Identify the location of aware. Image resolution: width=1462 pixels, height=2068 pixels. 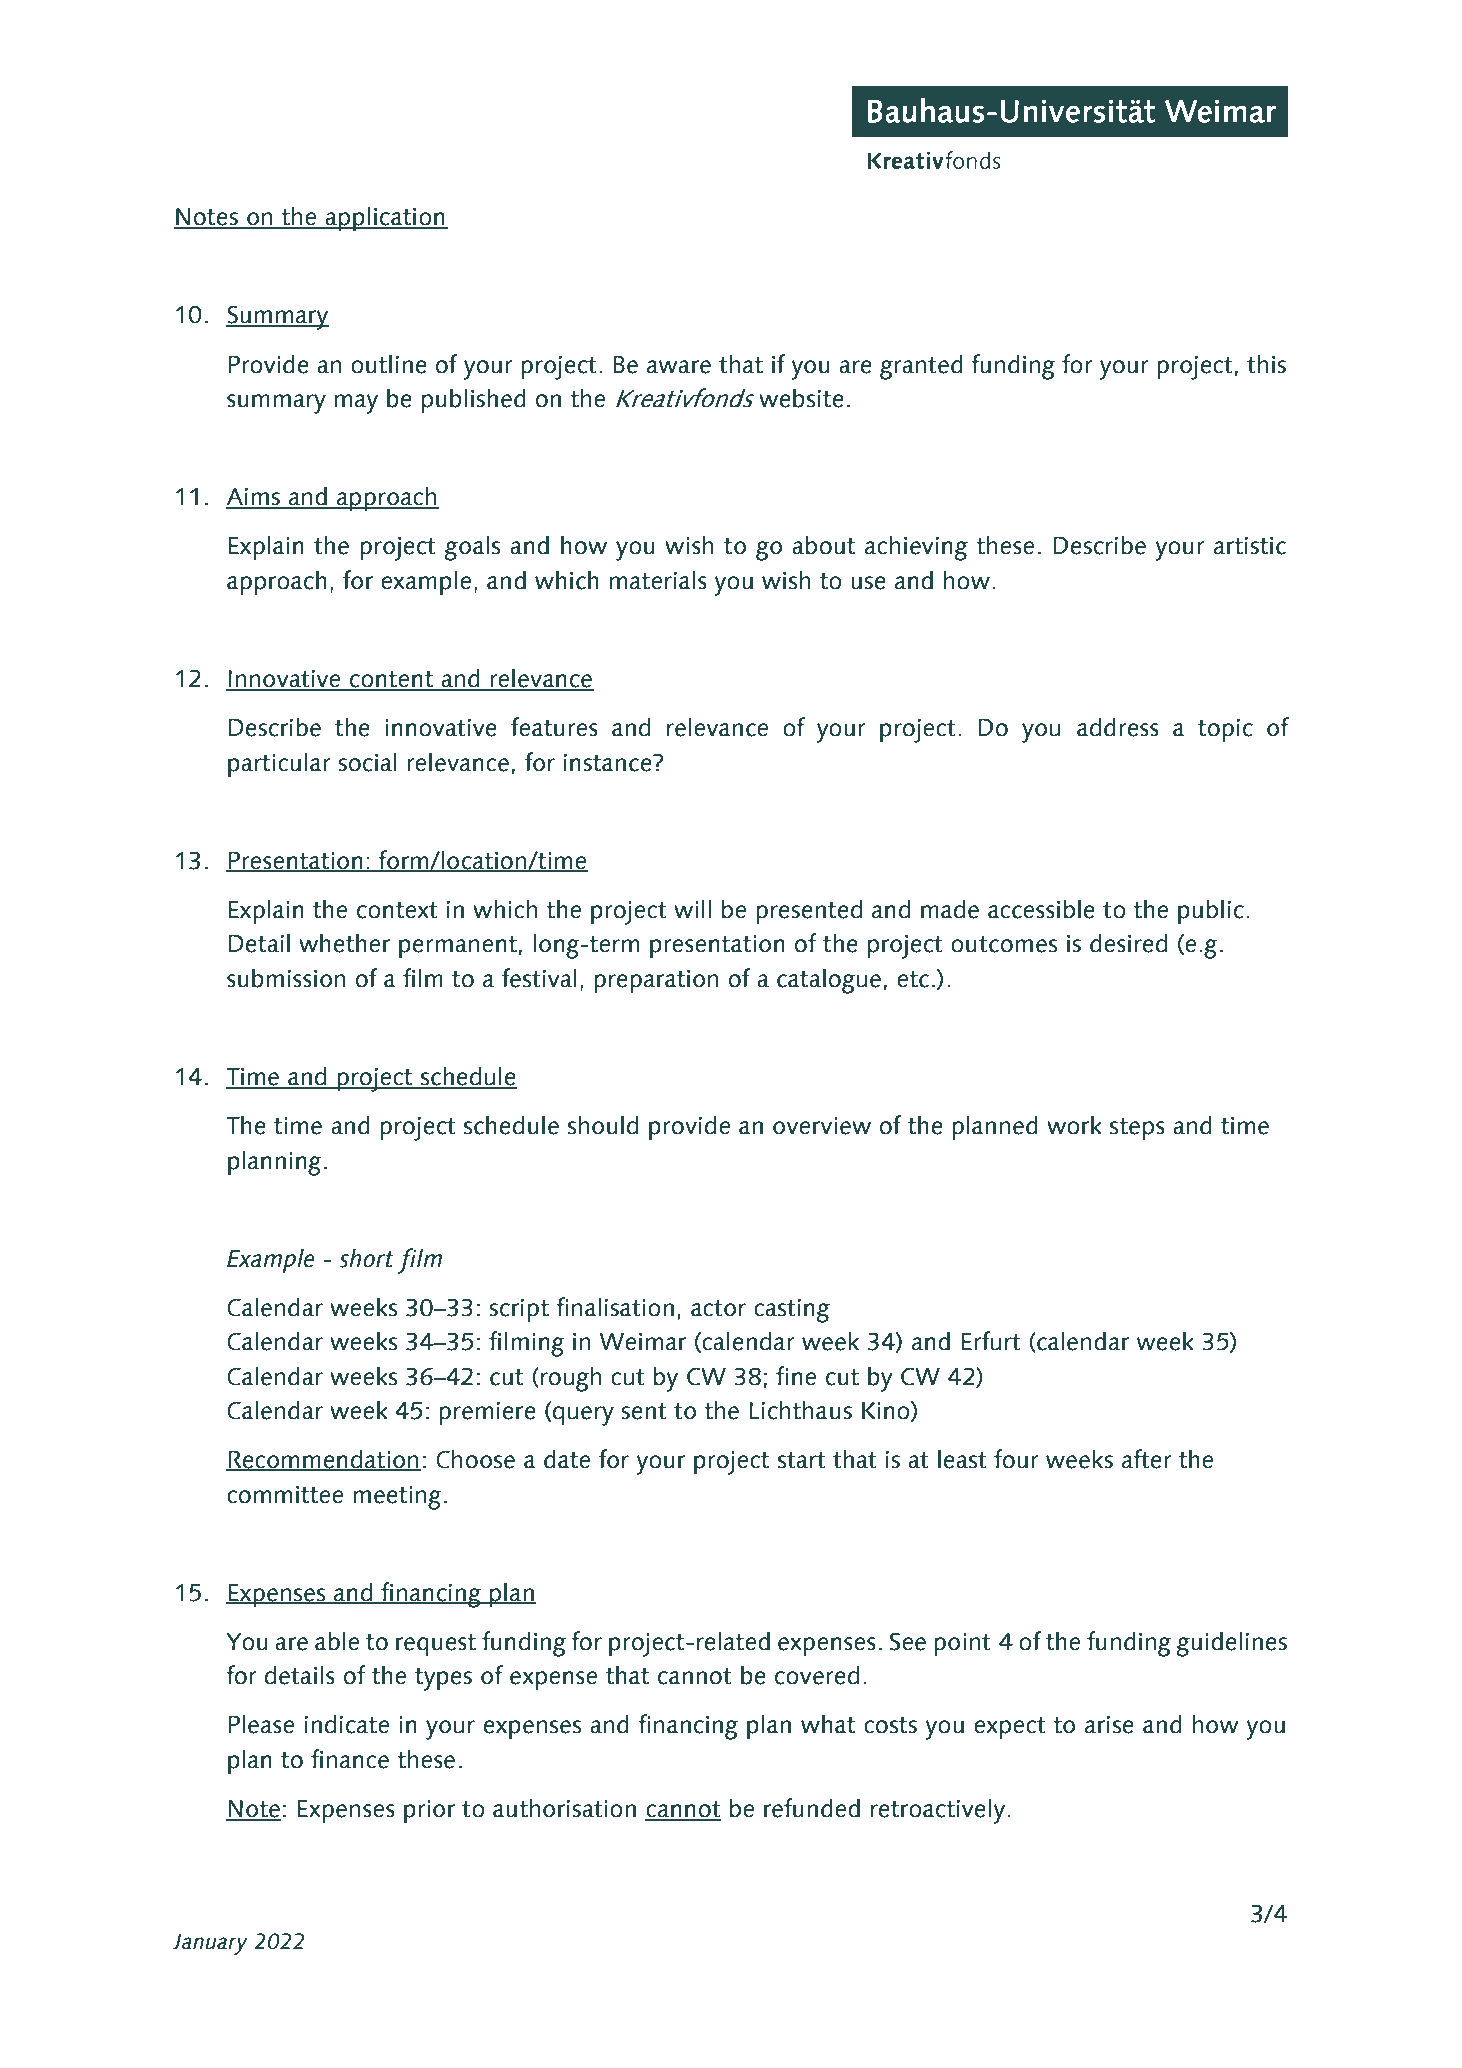
(679, 367).
